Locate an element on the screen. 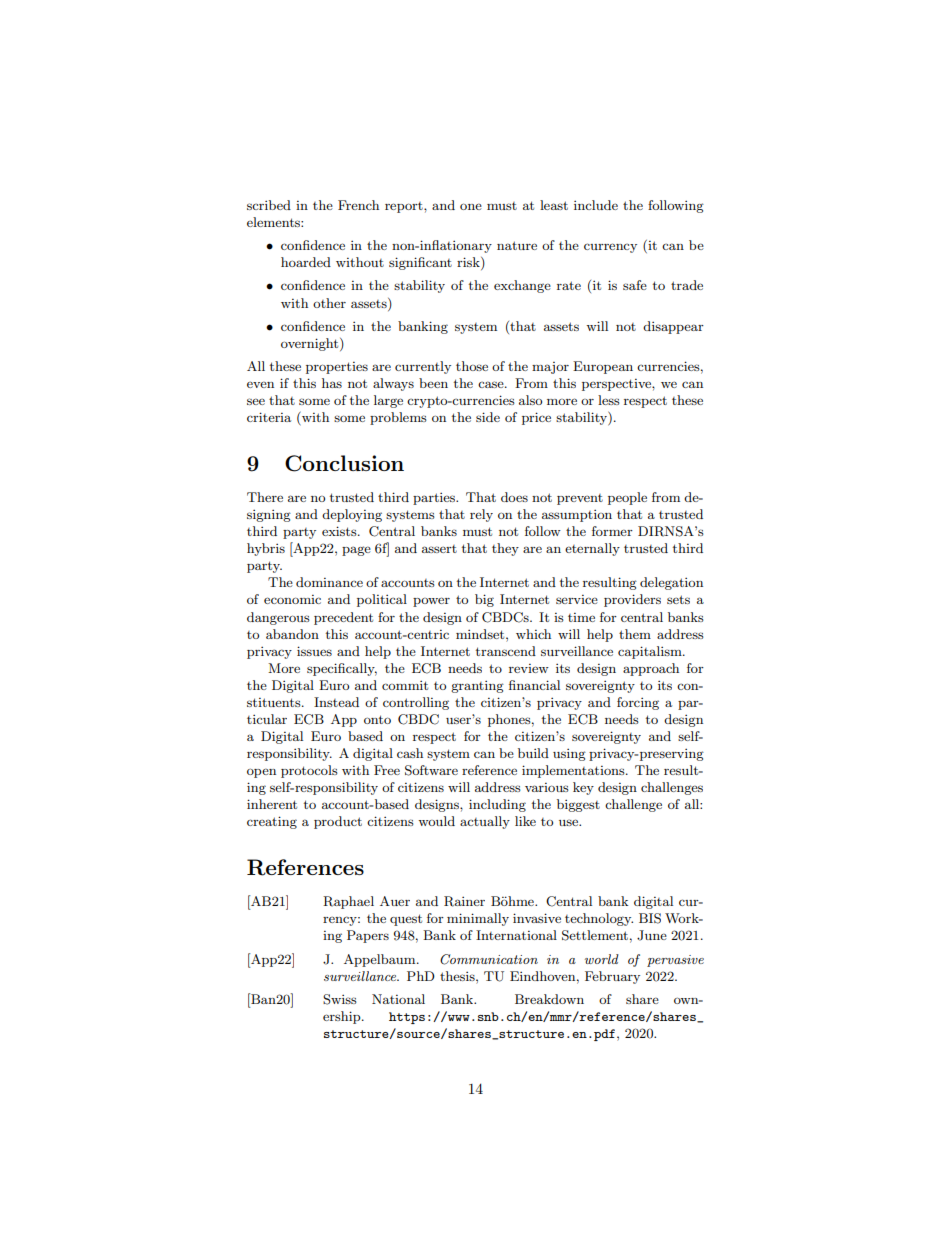 The height and width of the screenshot is (1233, 952). economic is located at coordinates (292, 599).
